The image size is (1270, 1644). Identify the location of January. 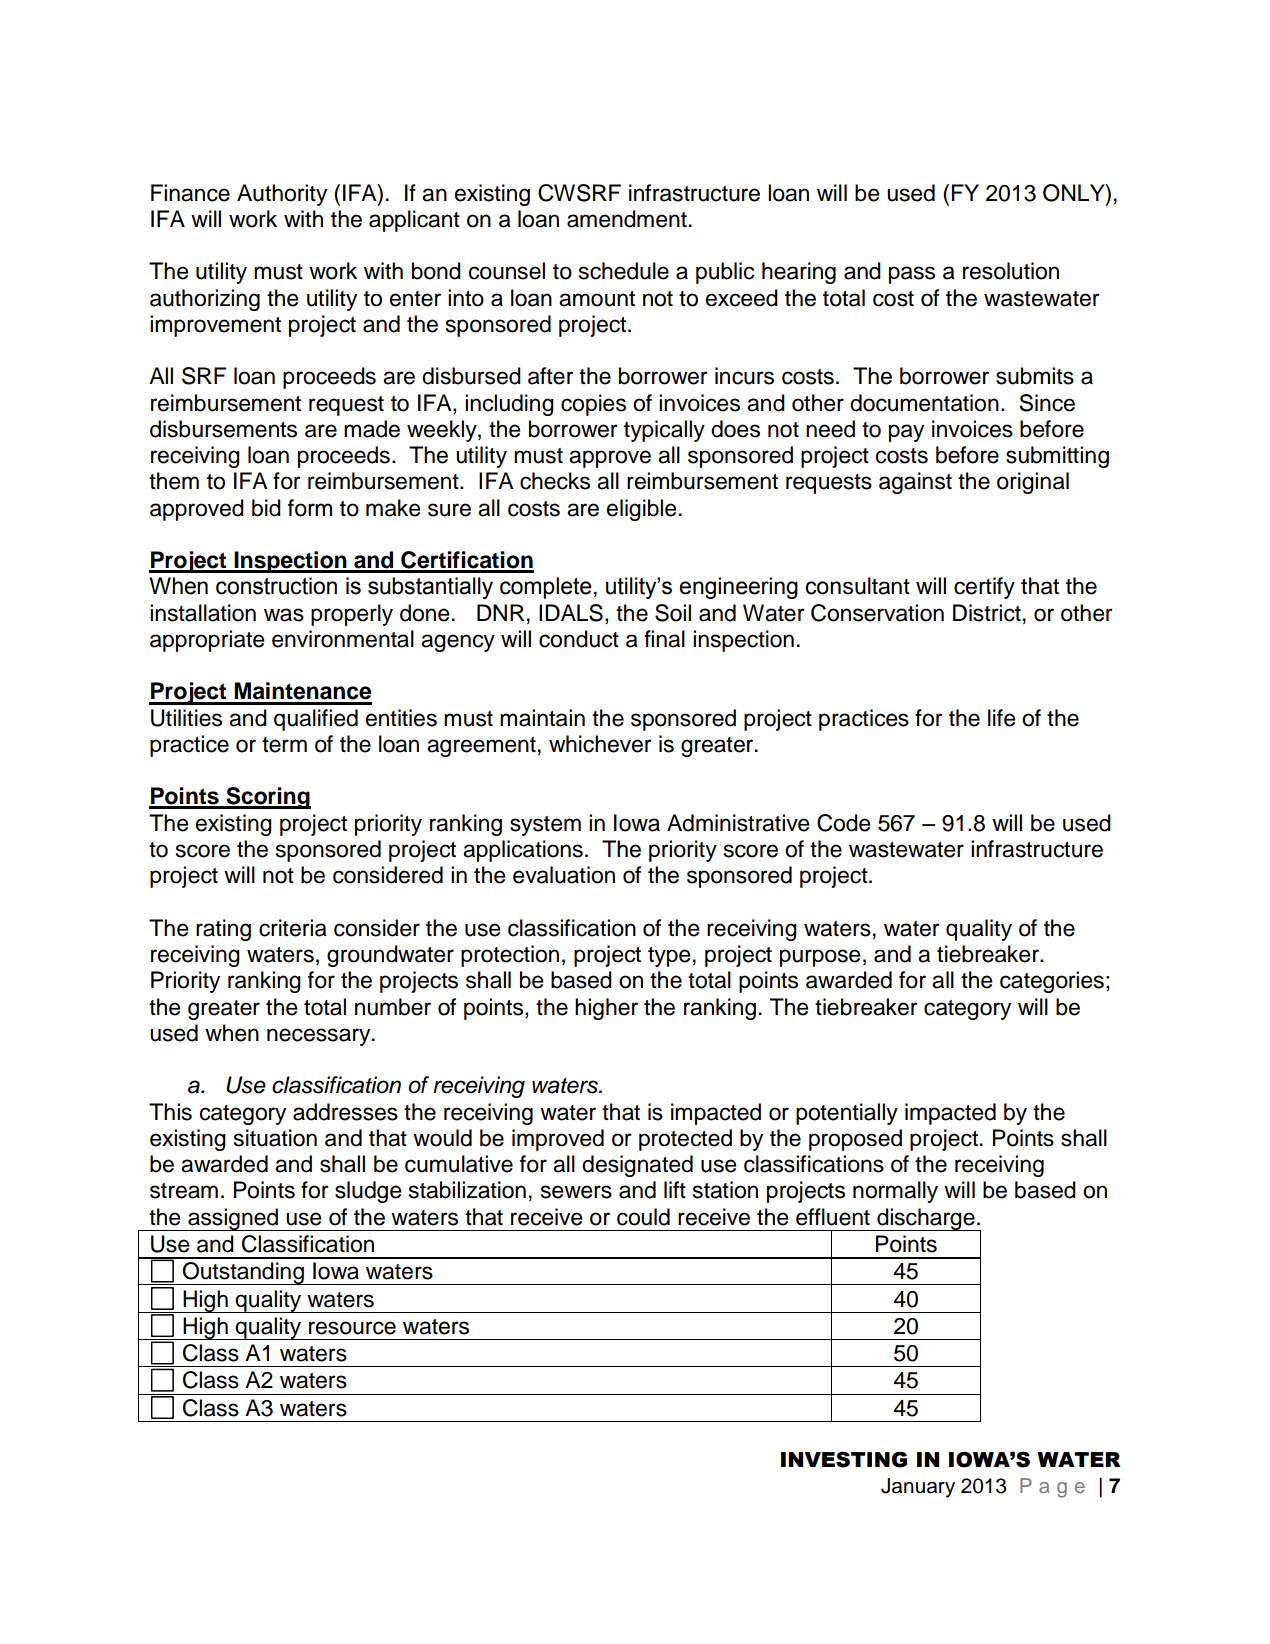
(918, 1488).
